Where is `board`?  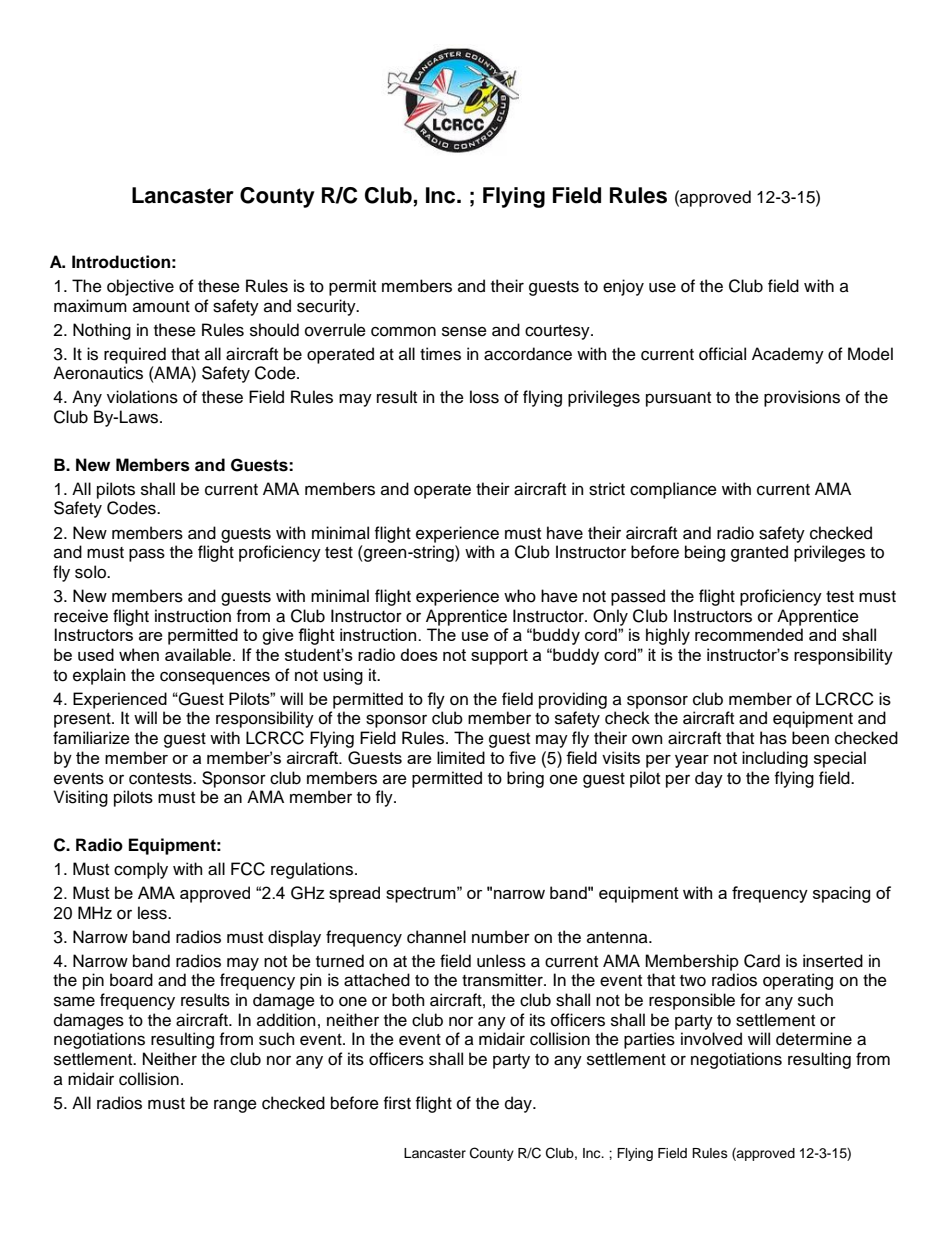
board is located at coordinates (131, 980).
